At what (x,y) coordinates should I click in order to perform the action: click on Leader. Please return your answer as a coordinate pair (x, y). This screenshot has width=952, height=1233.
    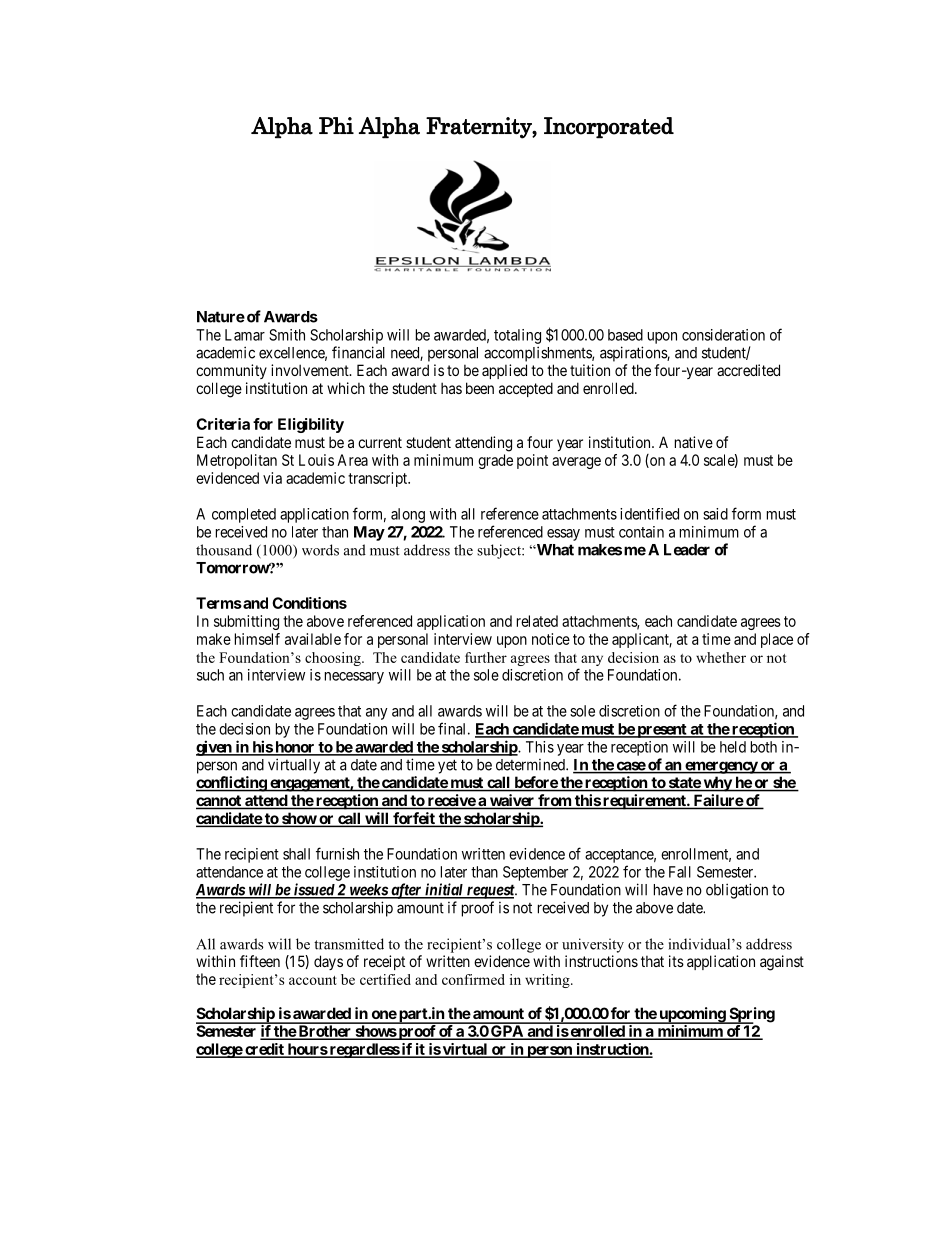
    Looking at the image, I should click on (687, 550).
